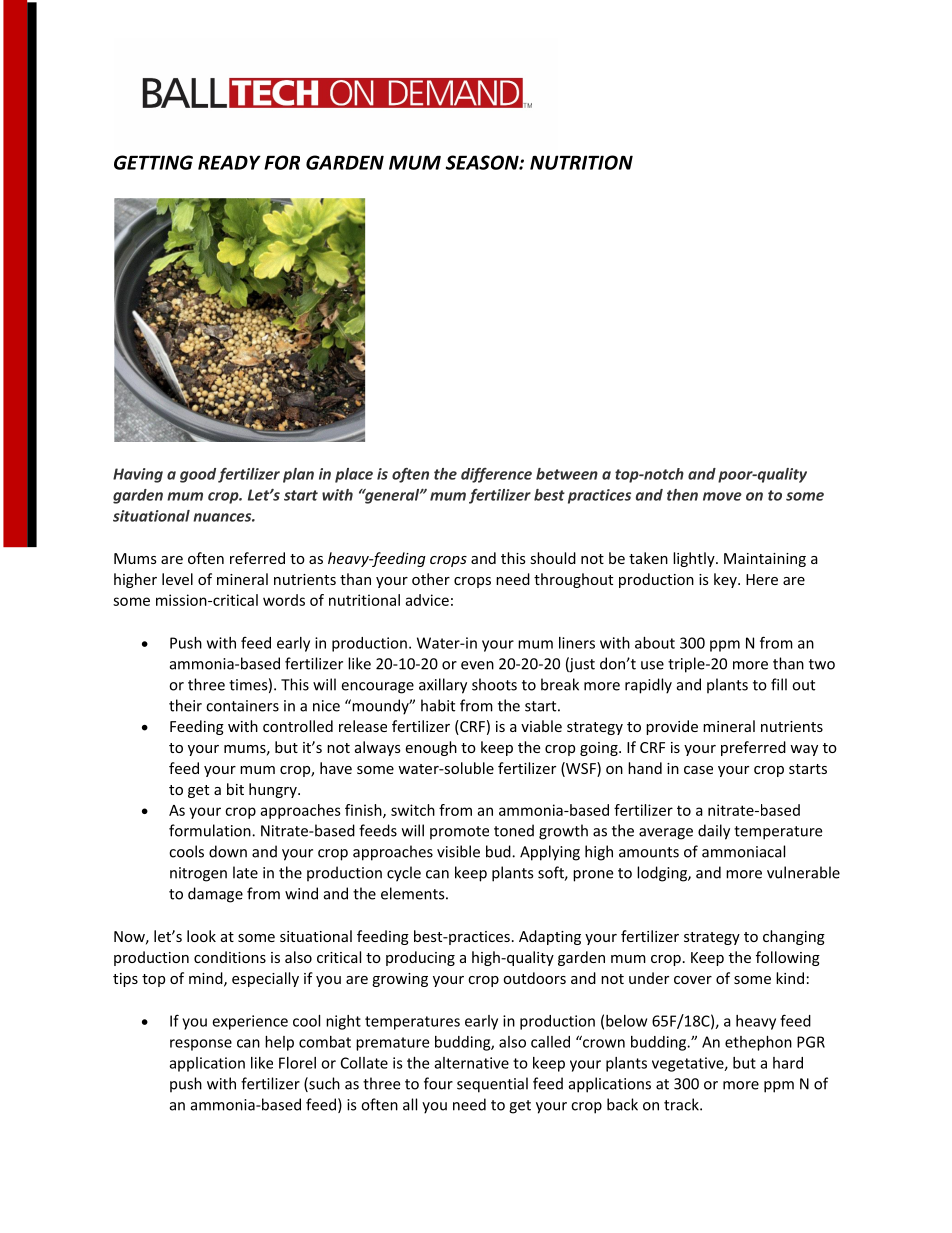 This image has height=1233, width=952. I want to click on level, so click(177, 579).
